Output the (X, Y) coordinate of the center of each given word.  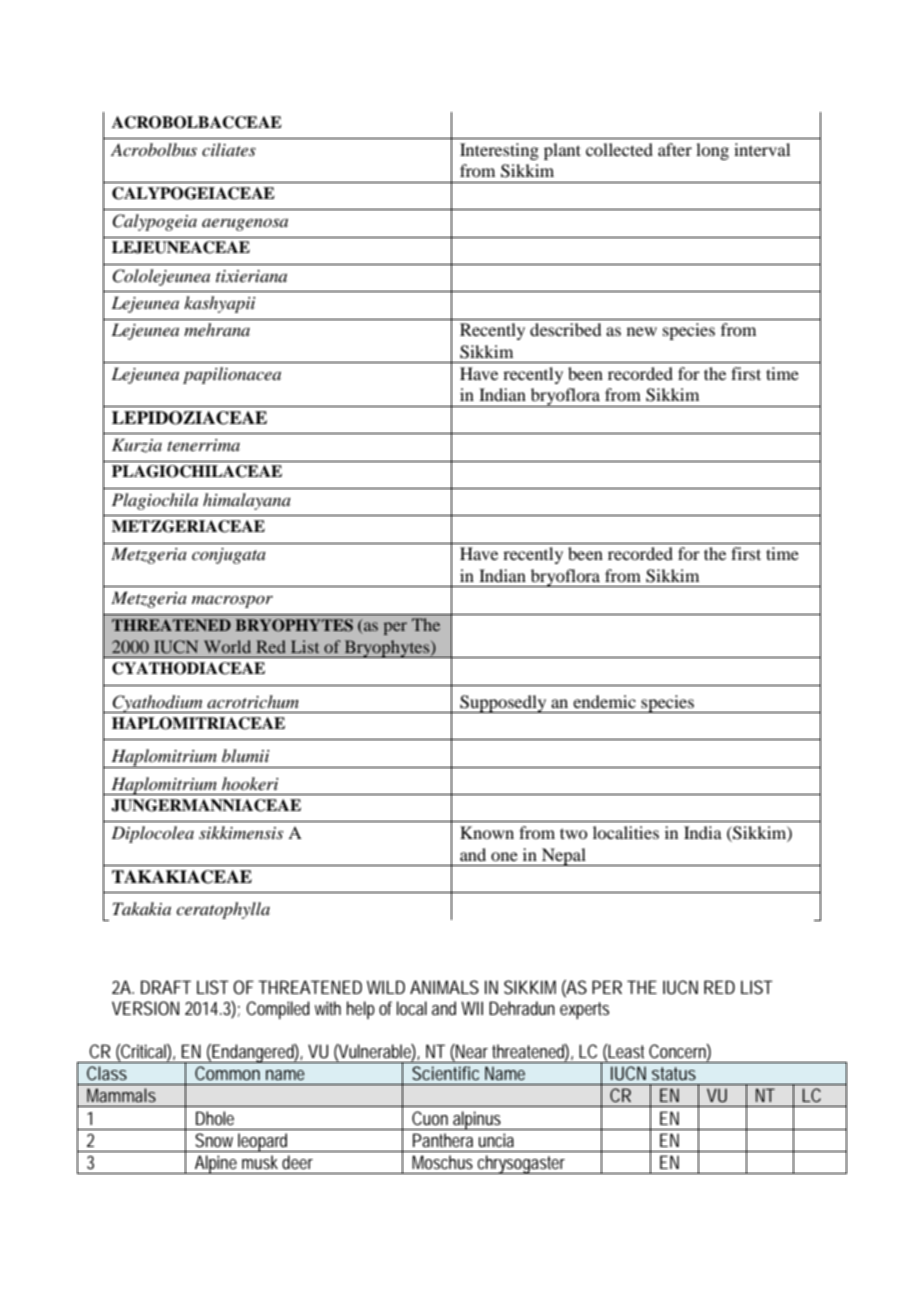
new (642, 331)
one (504, 856)
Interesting (499, 151)
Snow (214, 1140)
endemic (604, 701)
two (573, 833)
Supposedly (503, 704)
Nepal (564, 857)
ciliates (229, 149)
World (227, 646)
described (565, 329)
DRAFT (166, 987)
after (675, 149)
